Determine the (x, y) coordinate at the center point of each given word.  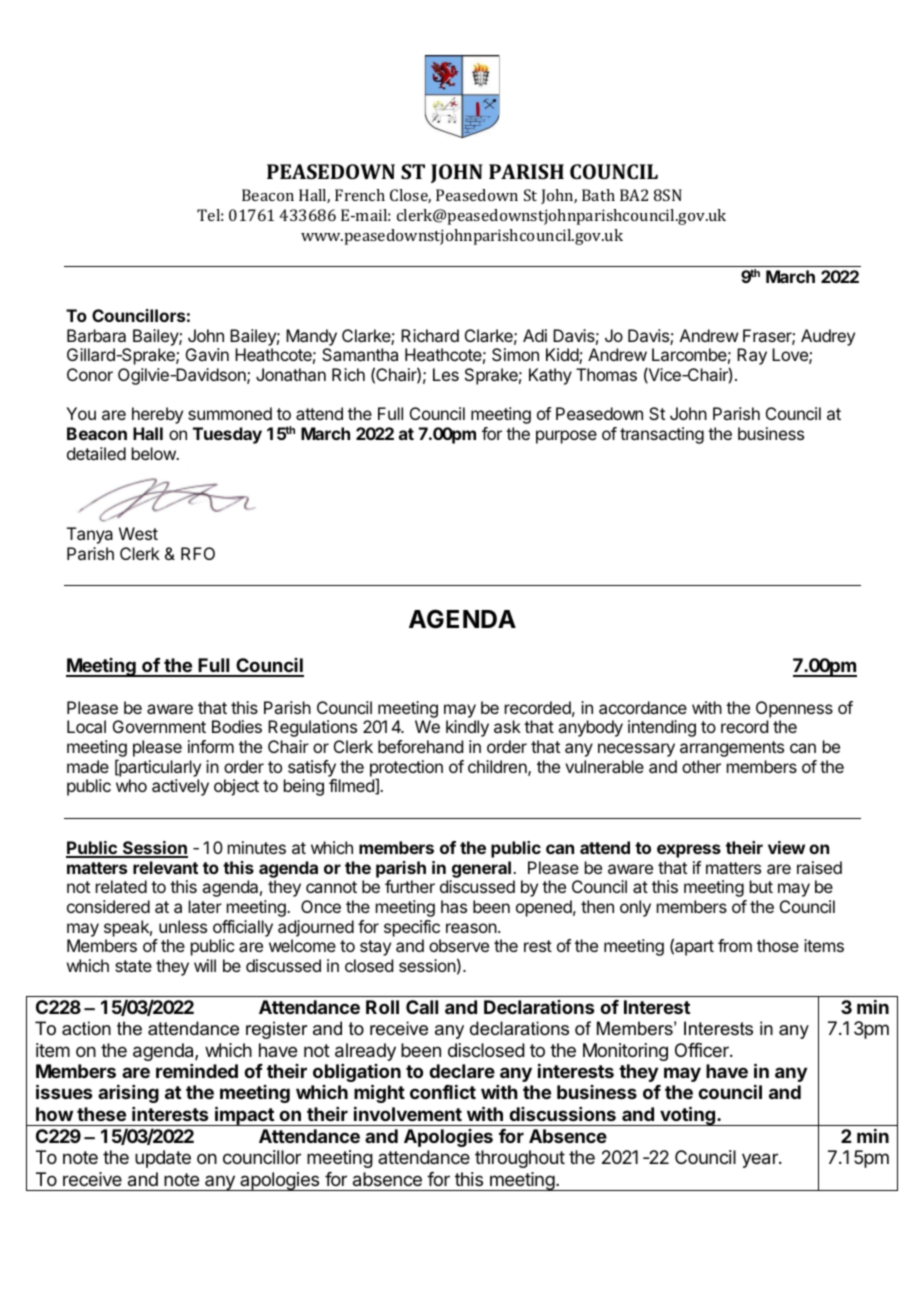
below (155, 453)
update (163, 1159)
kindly (467, 728)
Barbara (96, 335)
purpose (566, 437)
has (454, 906)
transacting (662, 435)
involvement (408, 1114)
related (121, 886)
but (761, 886)
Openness (794, 709)
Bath (598, 195)
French (360, 195)
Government (159, 726)
